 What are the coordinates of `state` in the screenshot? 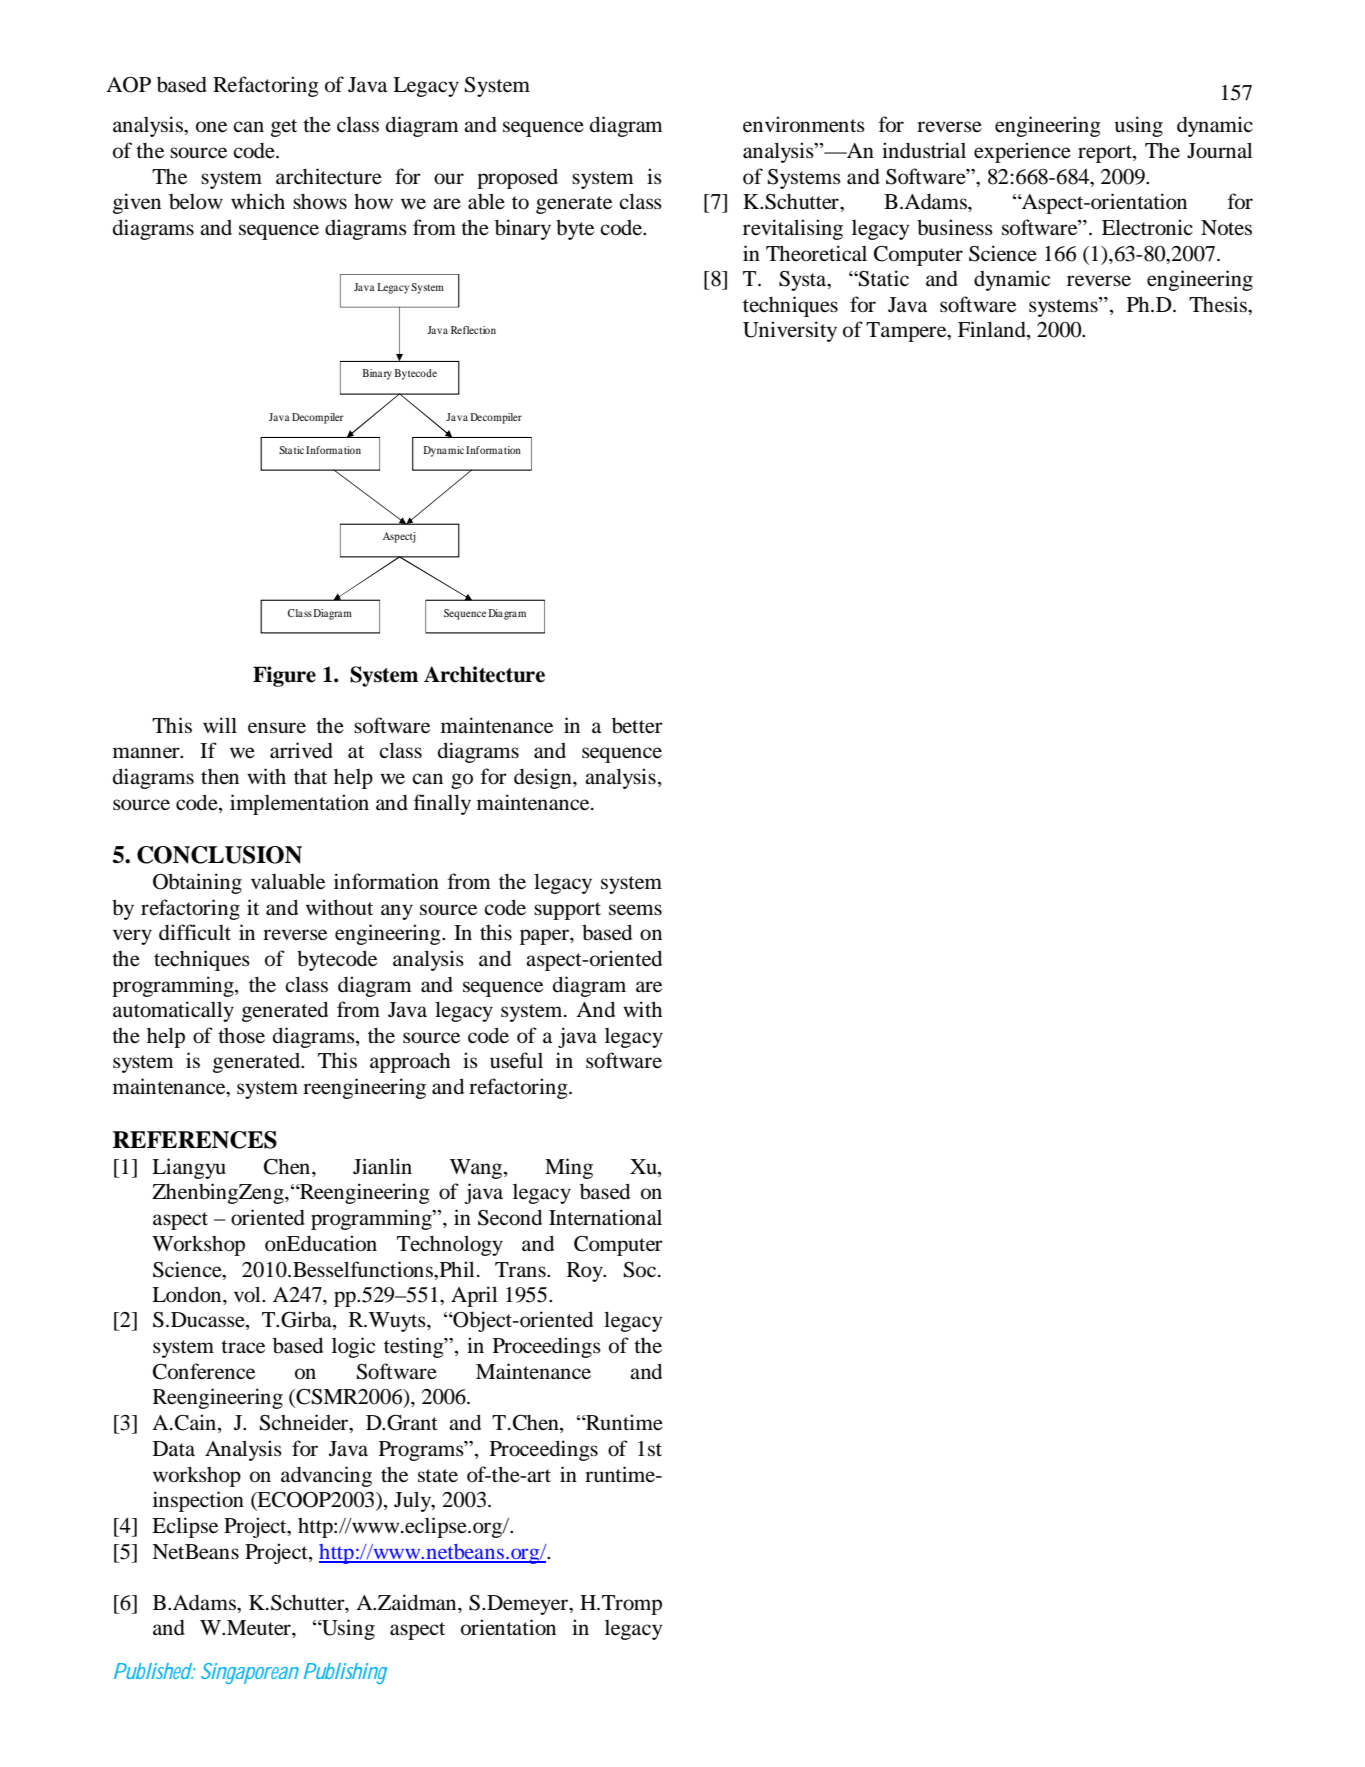 It's located at (438, 1476).
